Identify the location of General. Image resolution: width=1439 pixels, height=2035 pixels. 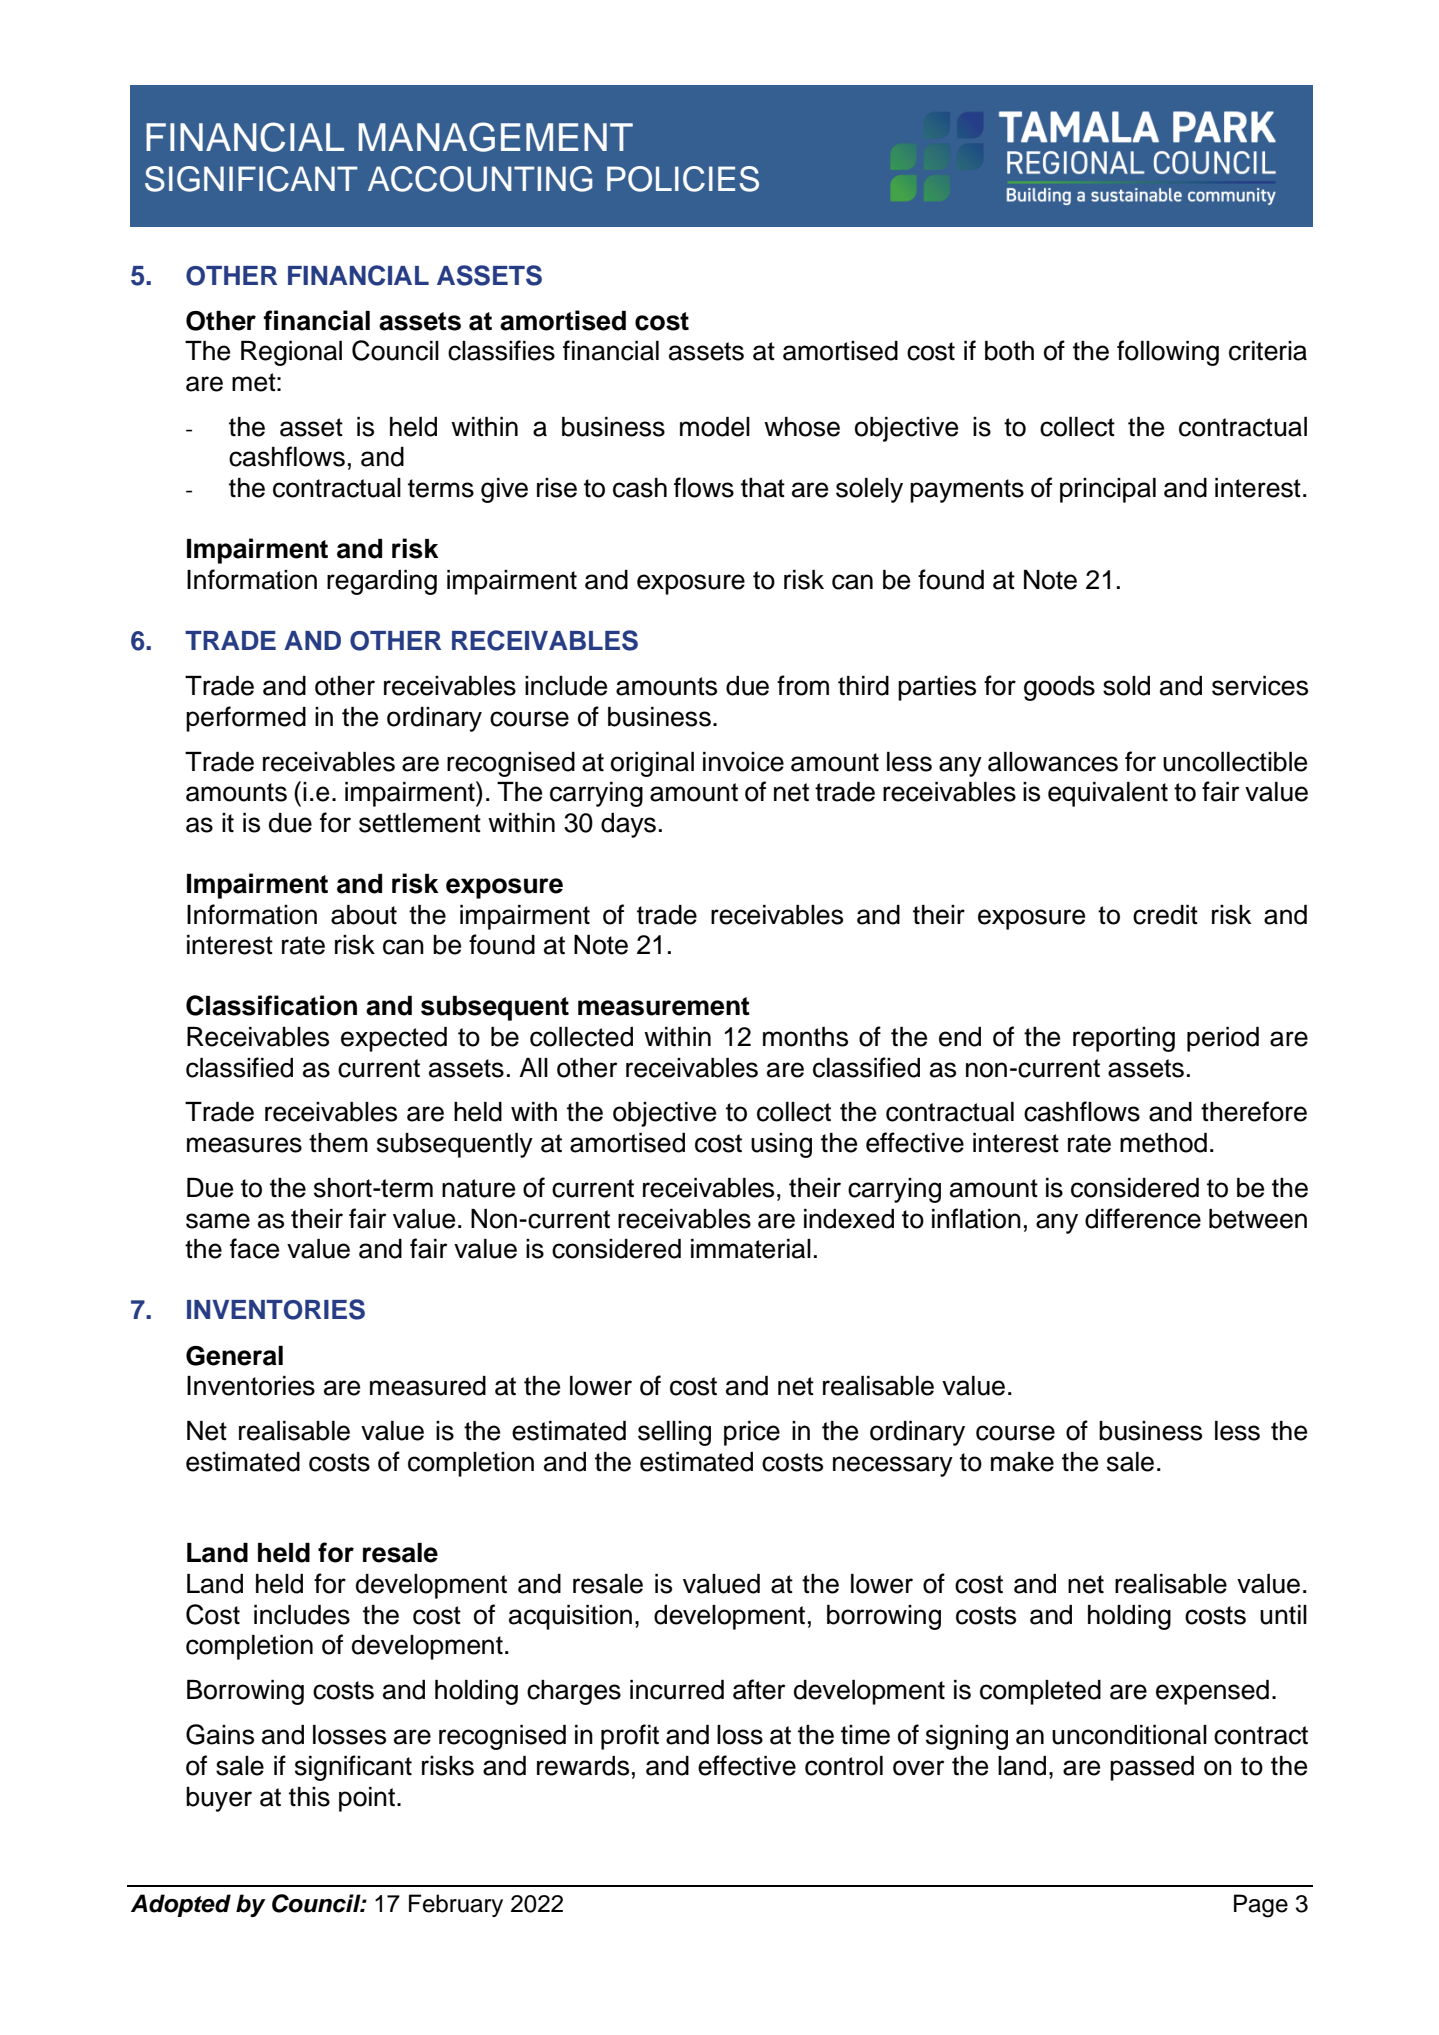
(234, 1356).
